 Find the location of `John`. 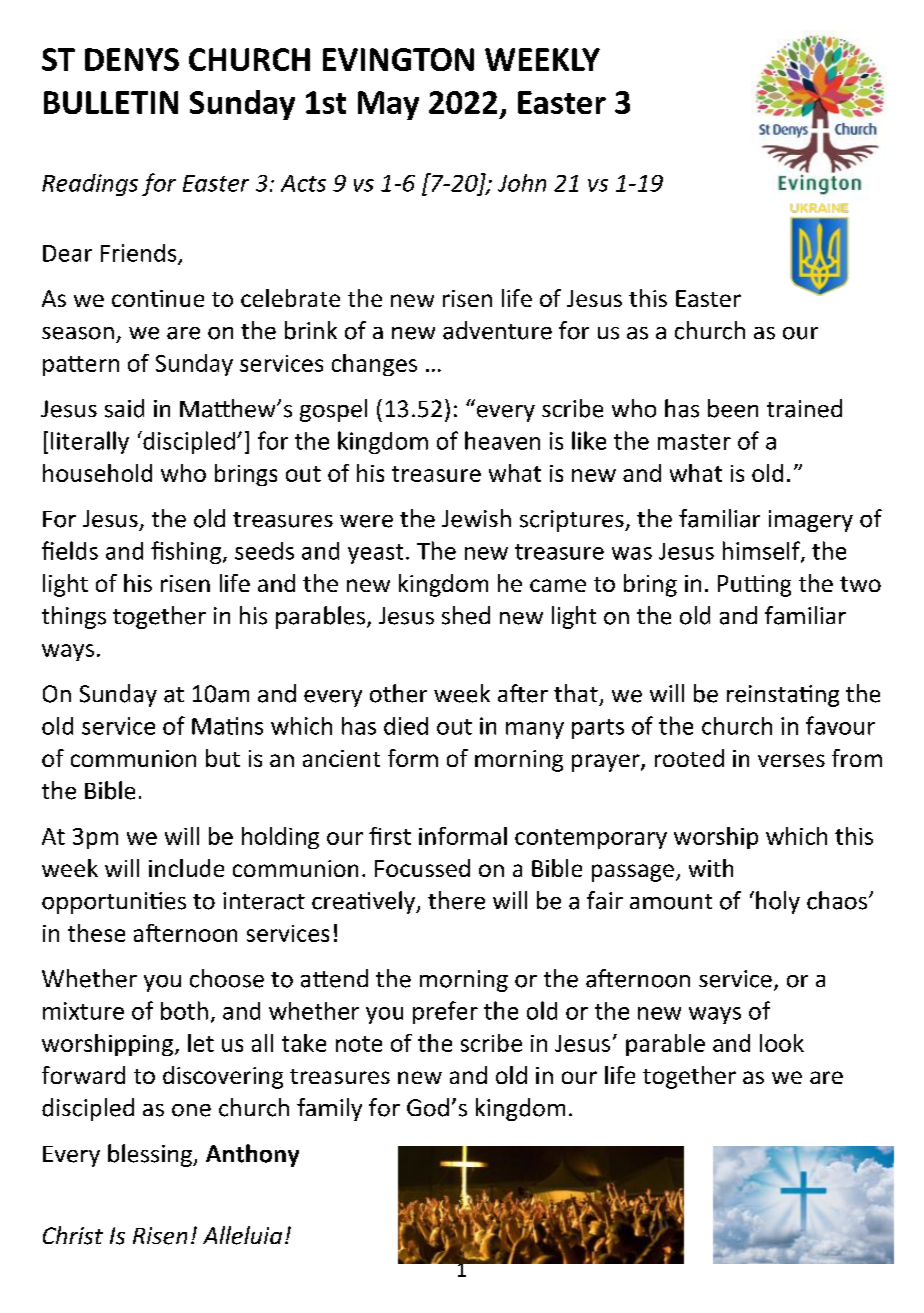

John is located at coordinates (522, 183).
